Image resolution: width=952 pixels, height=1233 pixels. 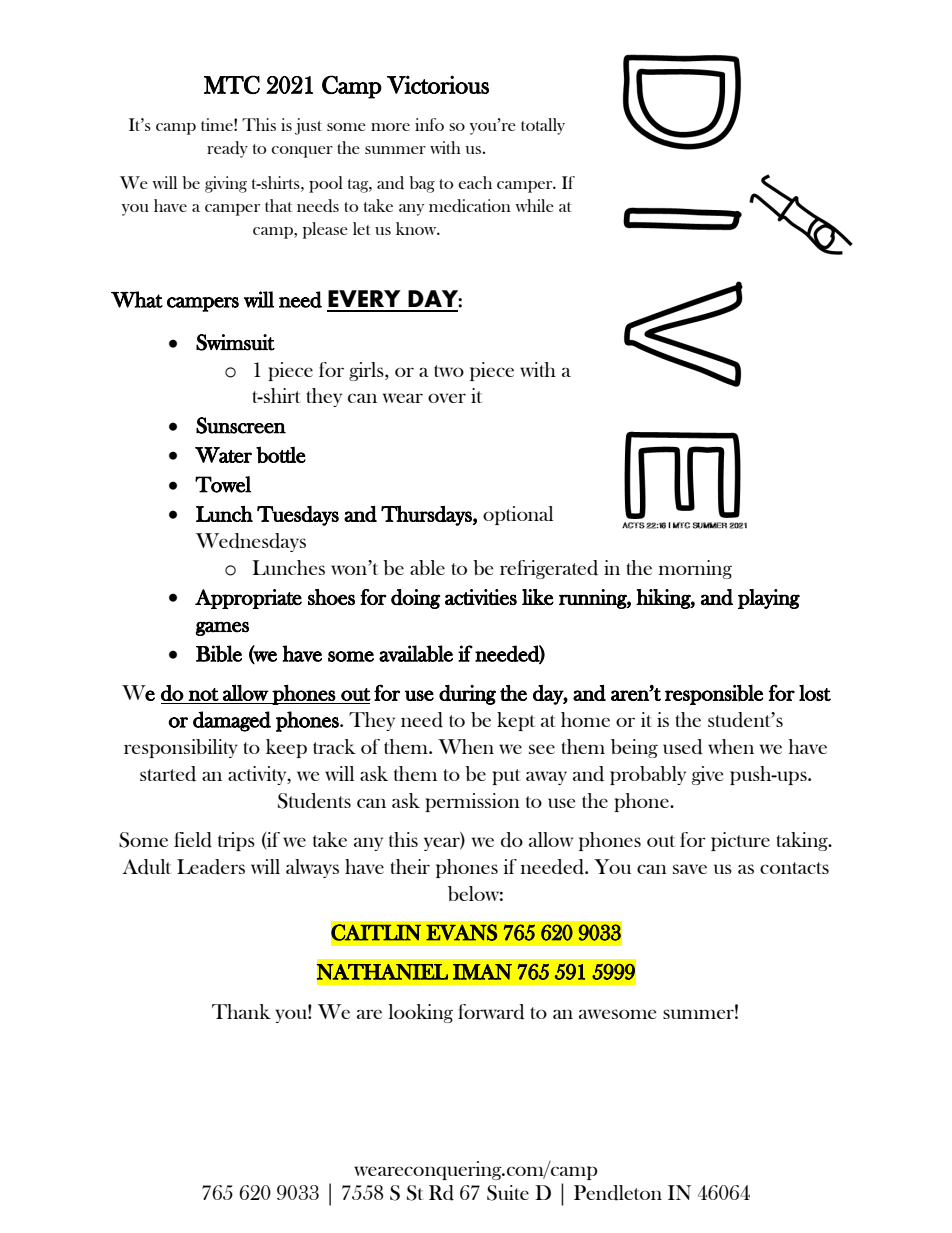 What do you see at coordinates (449, 371) in the page?
I see `two` at bounding box center [449, 371].
